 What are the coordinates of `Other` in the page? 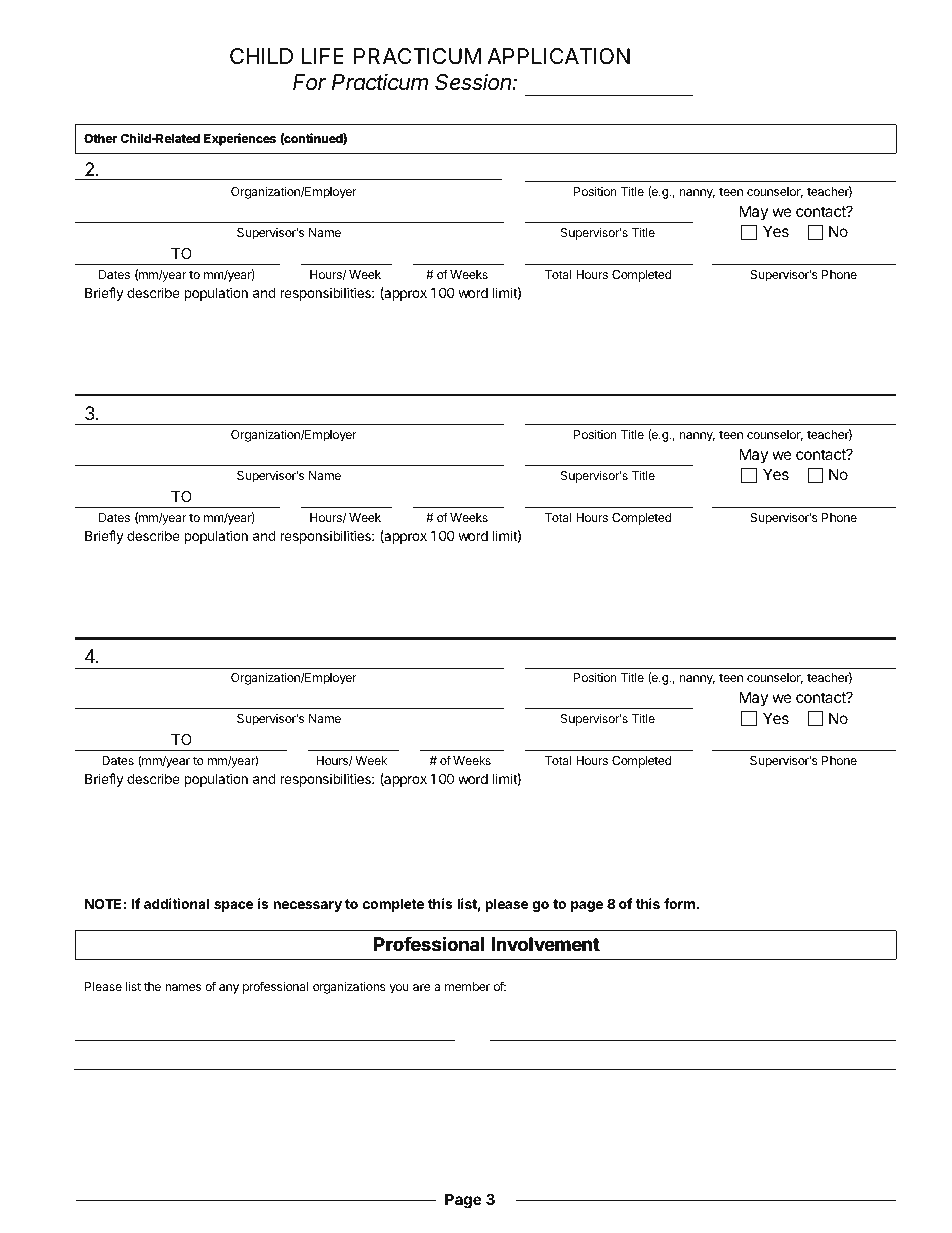 It's located at (100, 138).
